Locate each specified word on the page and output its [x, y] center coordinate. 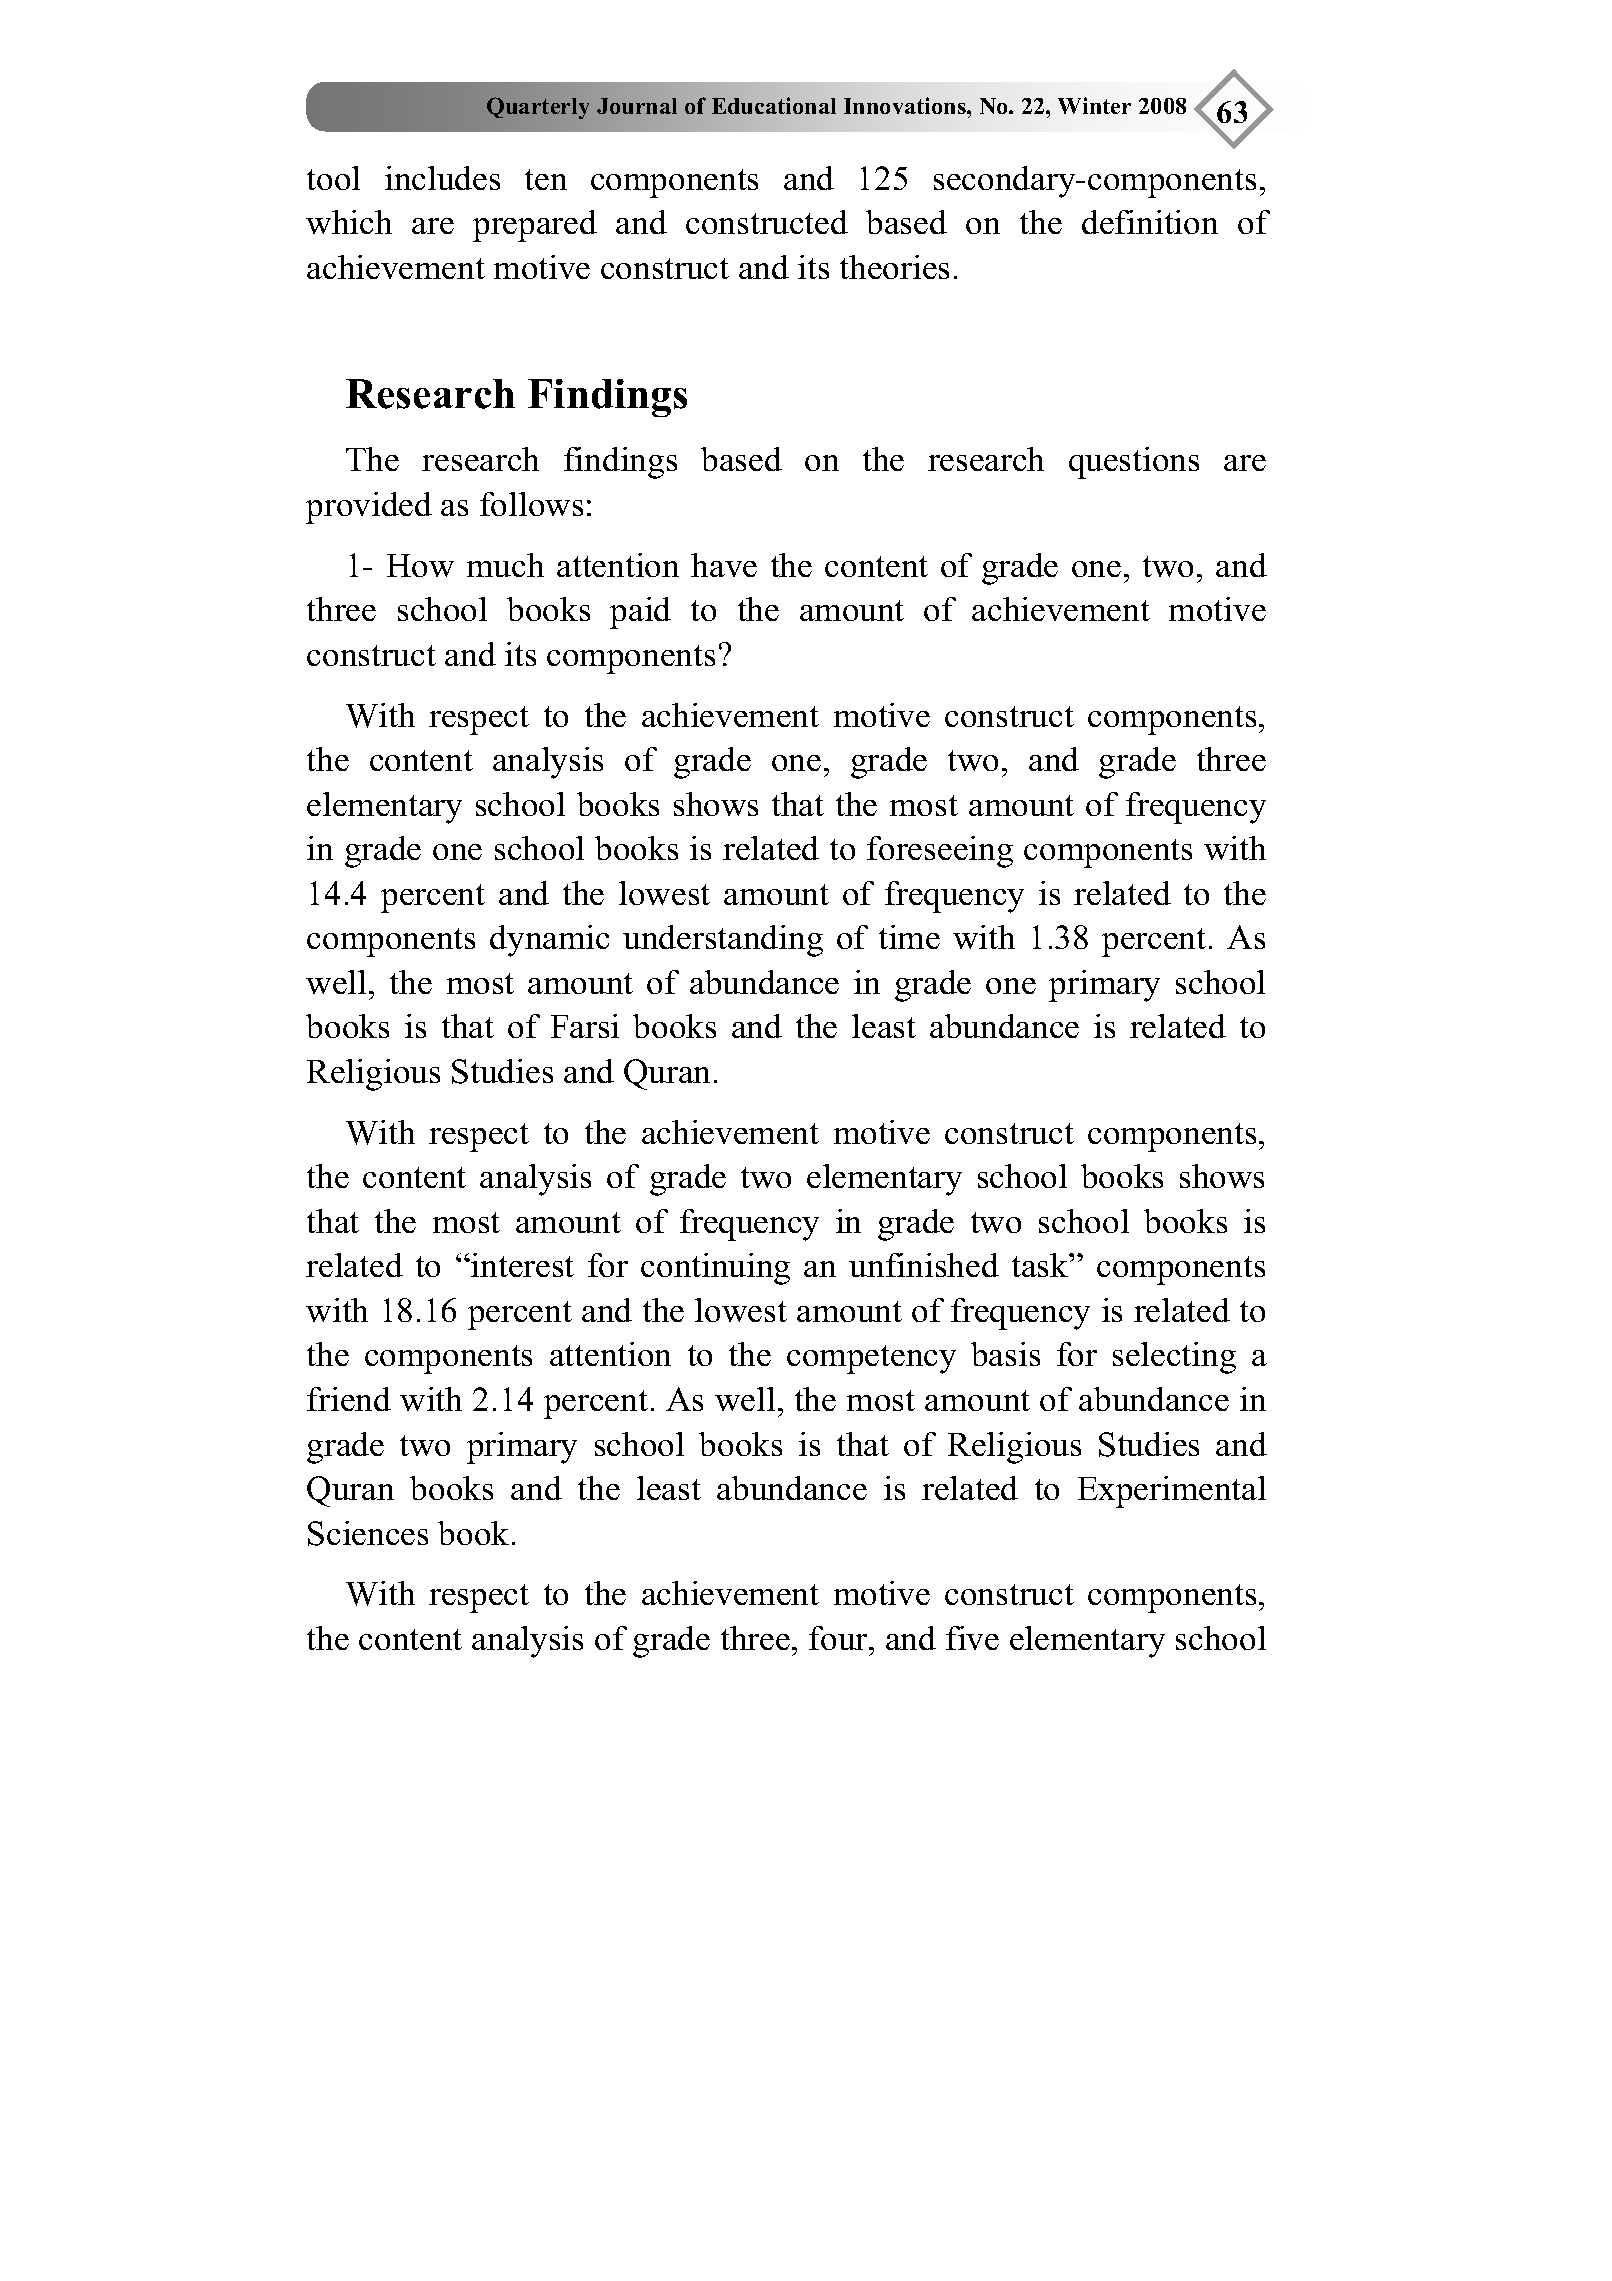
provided [369, 508]
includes [442, 178]
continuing [715, 1269]
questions [1134, 463]
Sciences [368, 1533]
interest [521, 1265]
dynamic [549, 941]
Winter [1094, 105]
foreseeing [940, 852]
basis [1005, 1354]
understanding [723, 941]
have [724, 565]
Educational [774, 105]
